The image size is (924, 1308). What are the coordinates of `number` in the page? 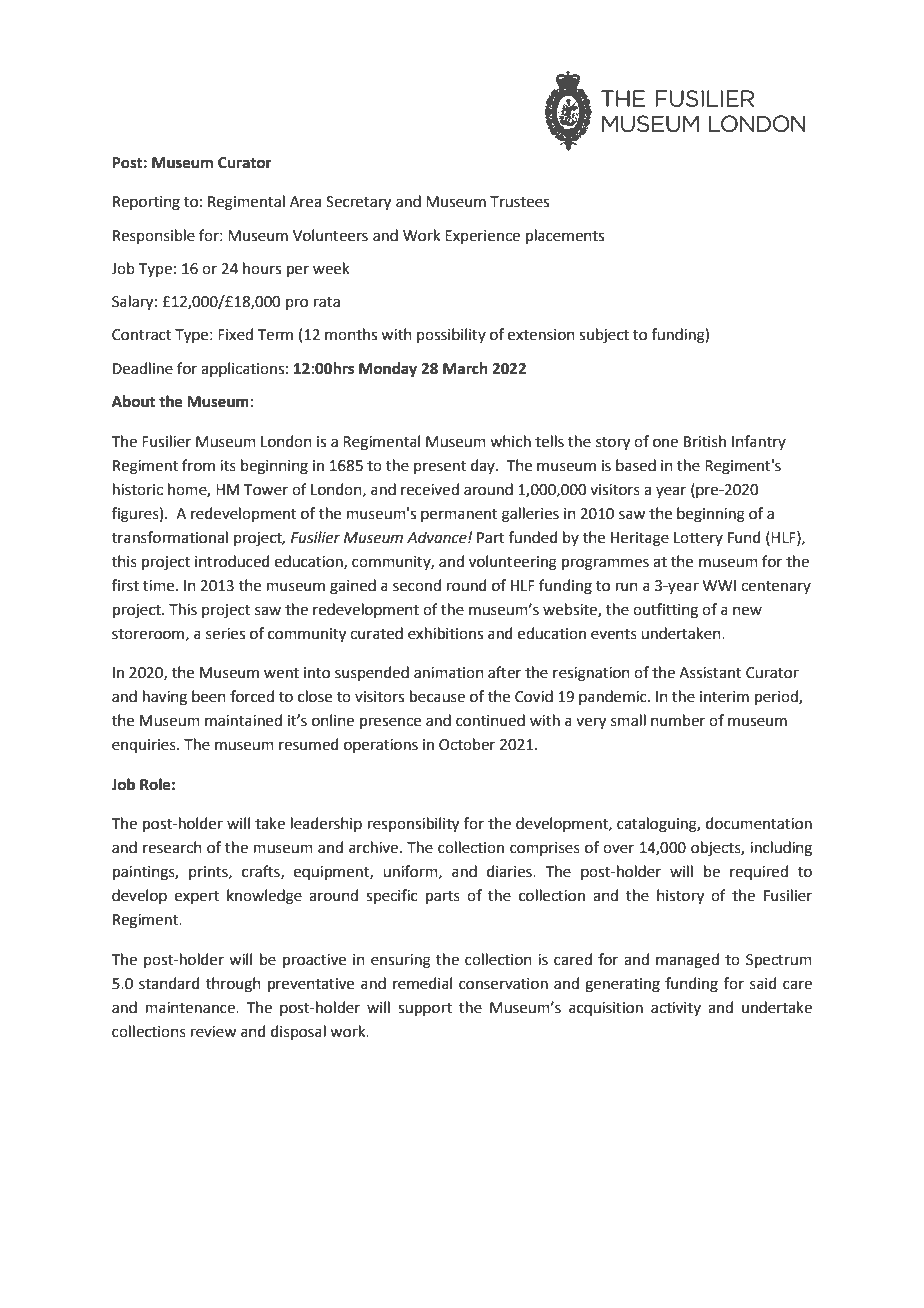 It's located at (678, 720).
